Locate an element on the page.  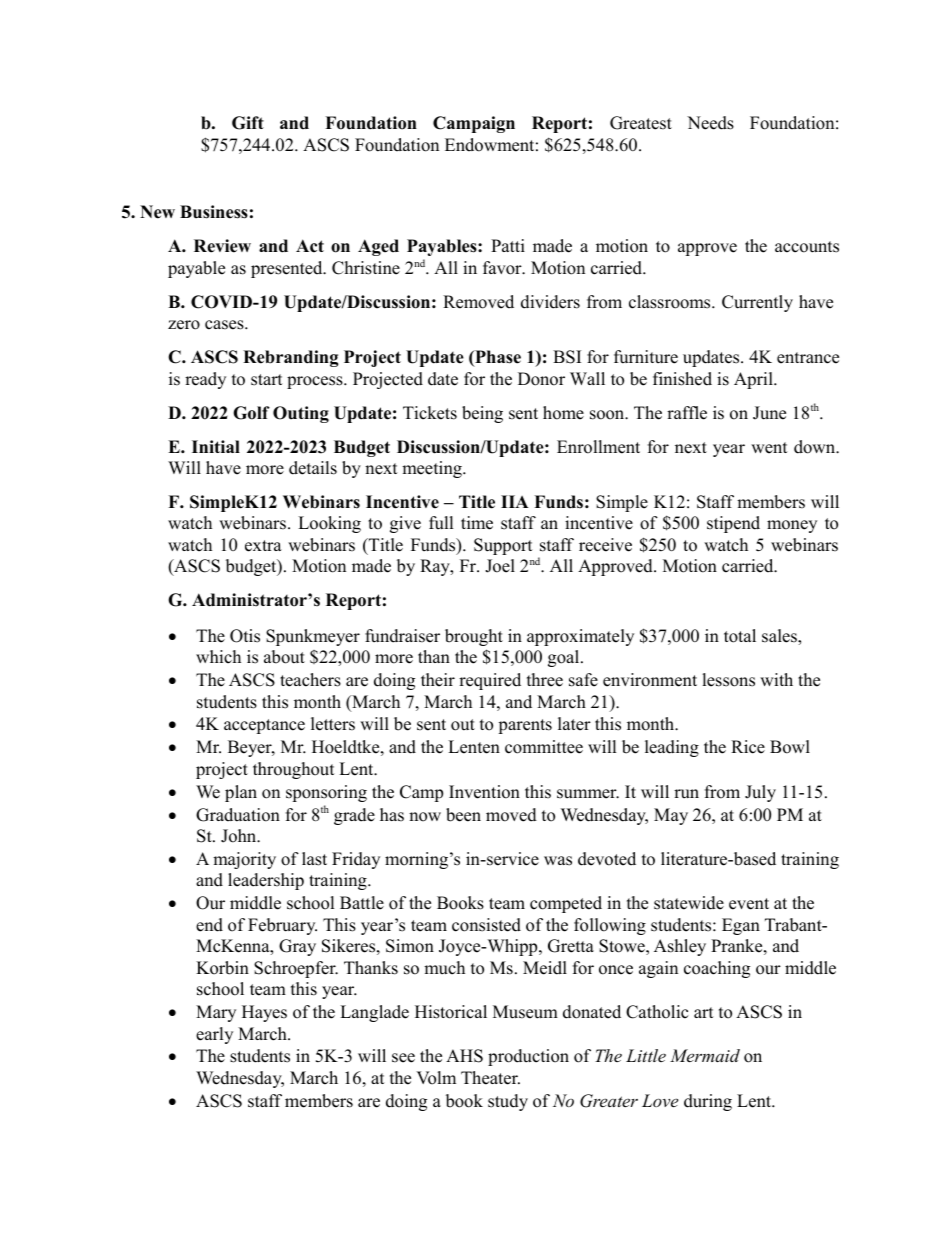
early is located at coordinates (214, 1035).
